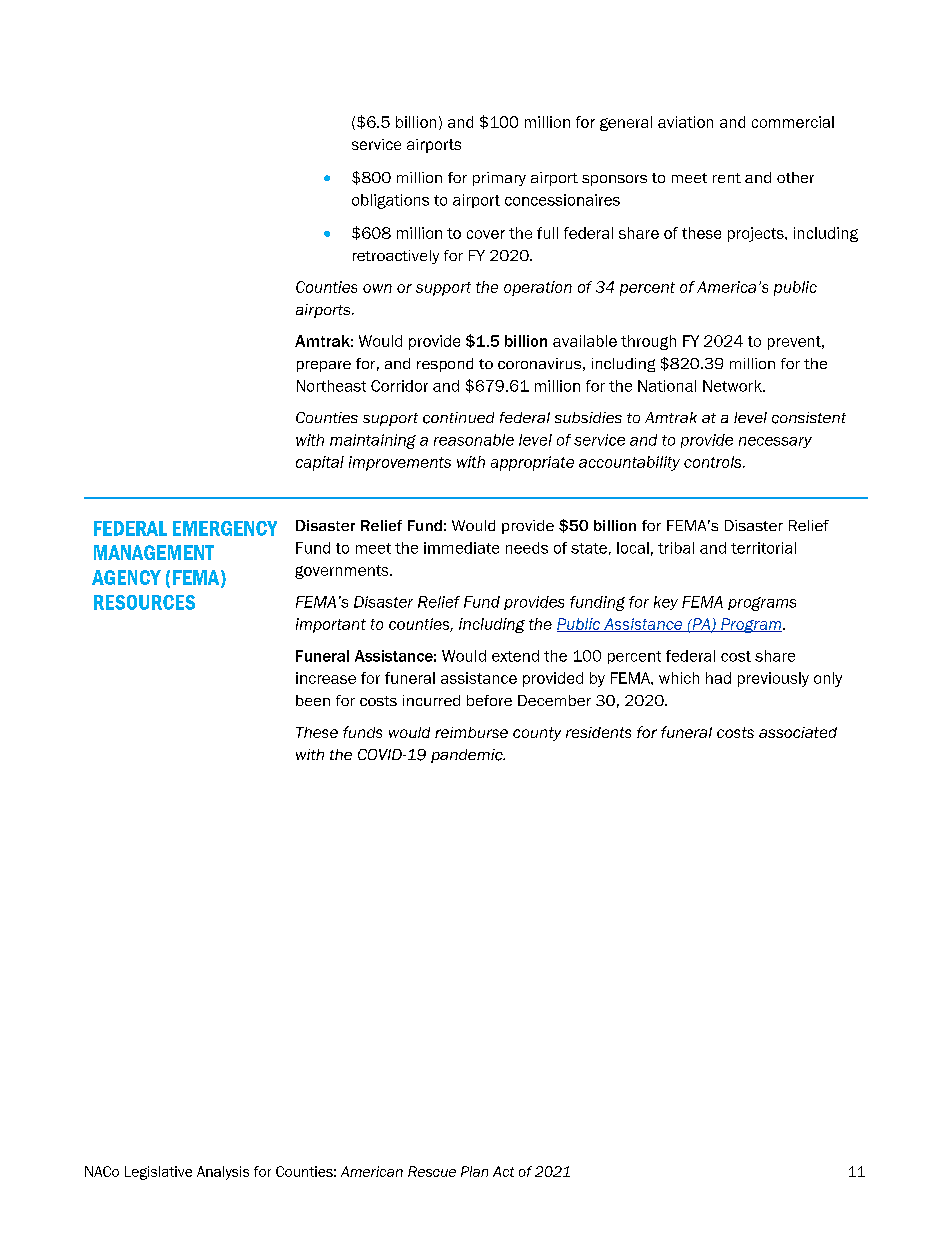 The image size is (952, 1233). I want to click on Analysis, so click(223, 1173).
